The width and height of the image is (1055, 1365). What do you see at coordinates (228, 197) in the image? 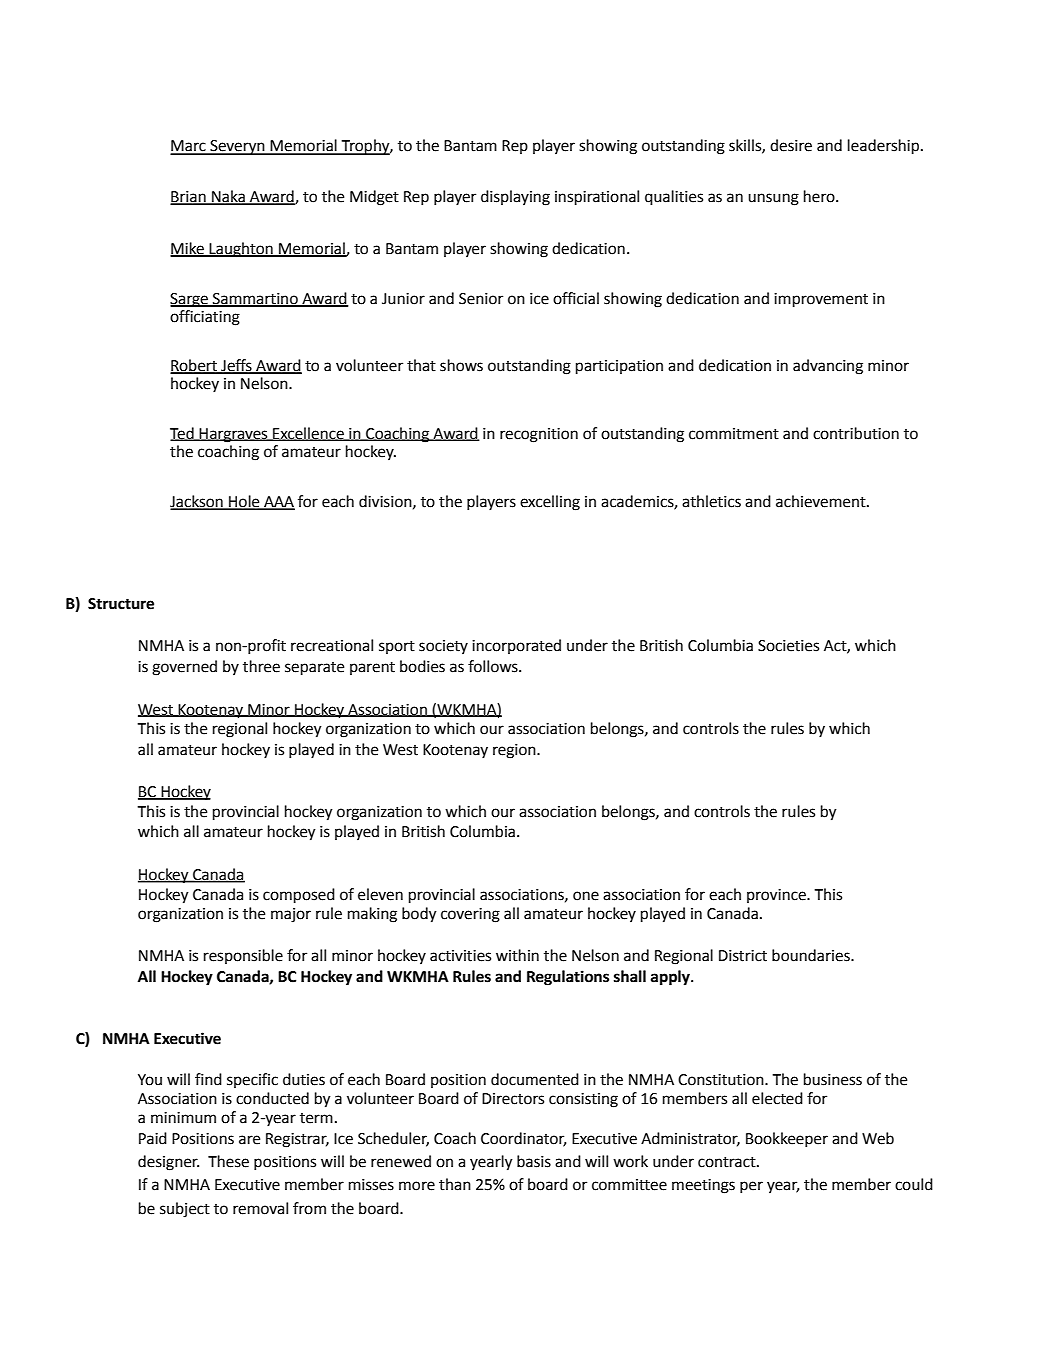
I see `Naka` at bounding box center [228, 197].
